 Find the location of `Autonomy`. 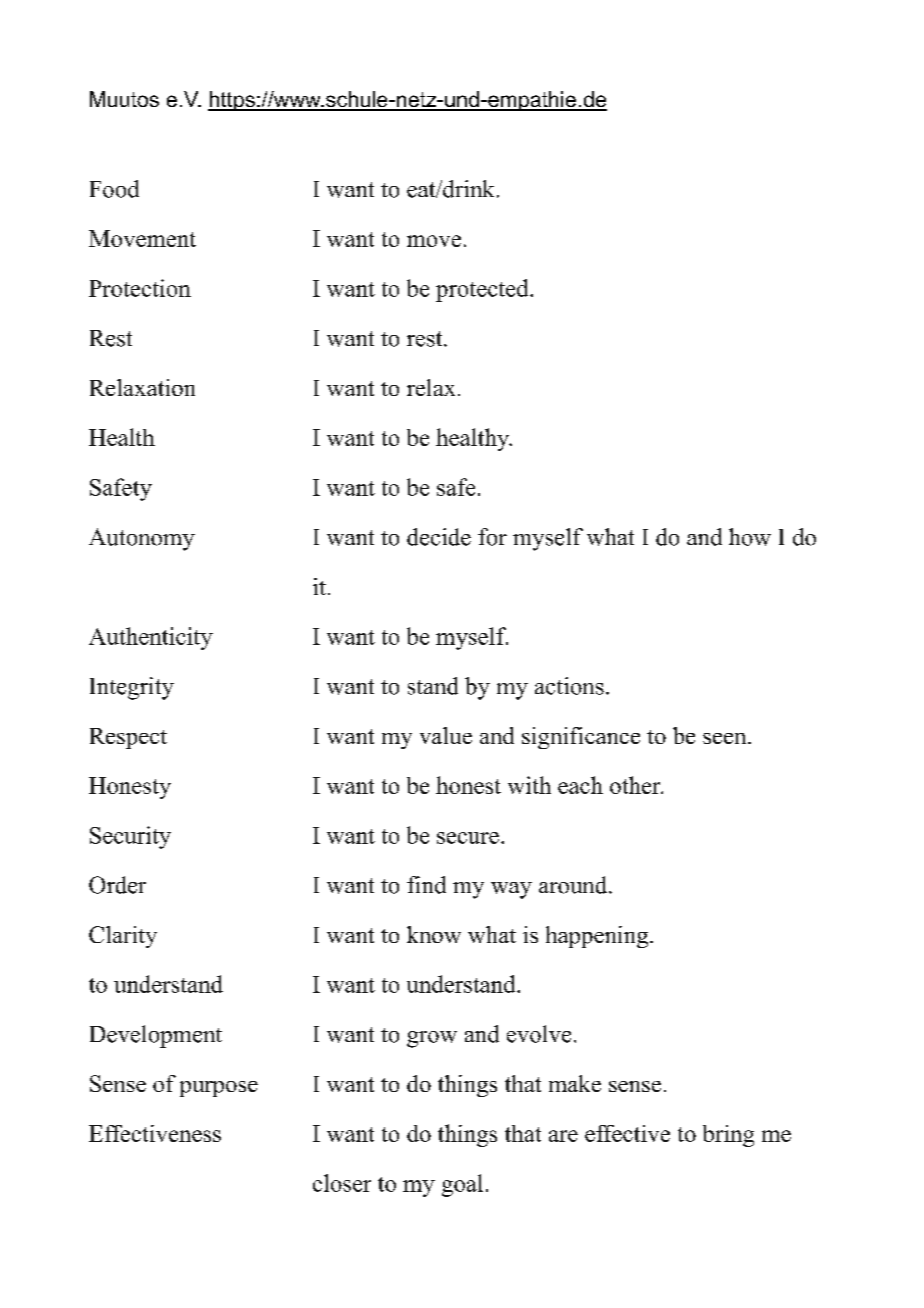

Autonomy is located at coordinates (142, 539).
